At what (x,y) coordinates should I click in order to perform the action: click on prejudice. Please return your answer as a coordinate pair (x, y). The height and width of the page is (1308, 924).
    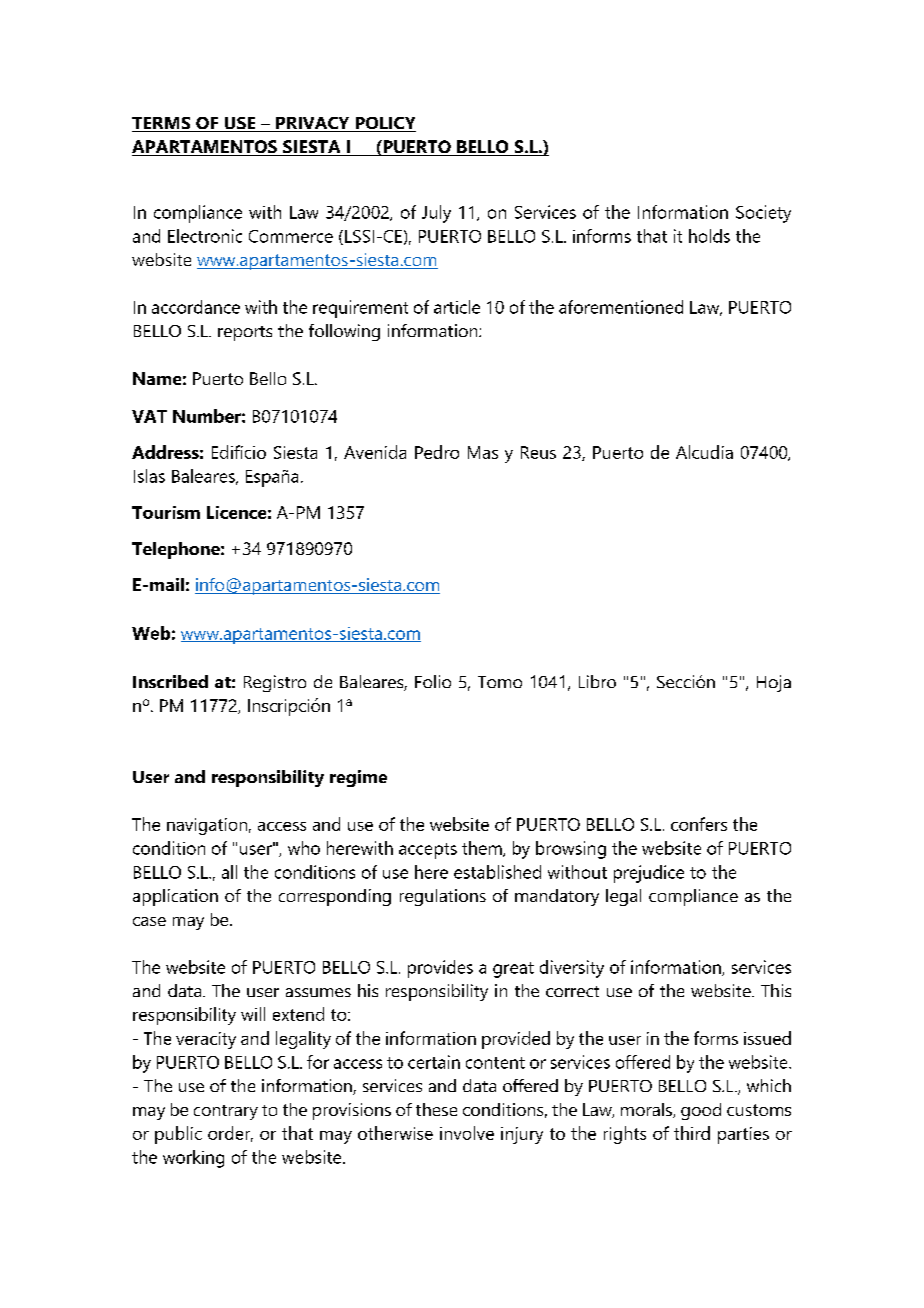
    Looking at the image, I should click on (649, 874).
